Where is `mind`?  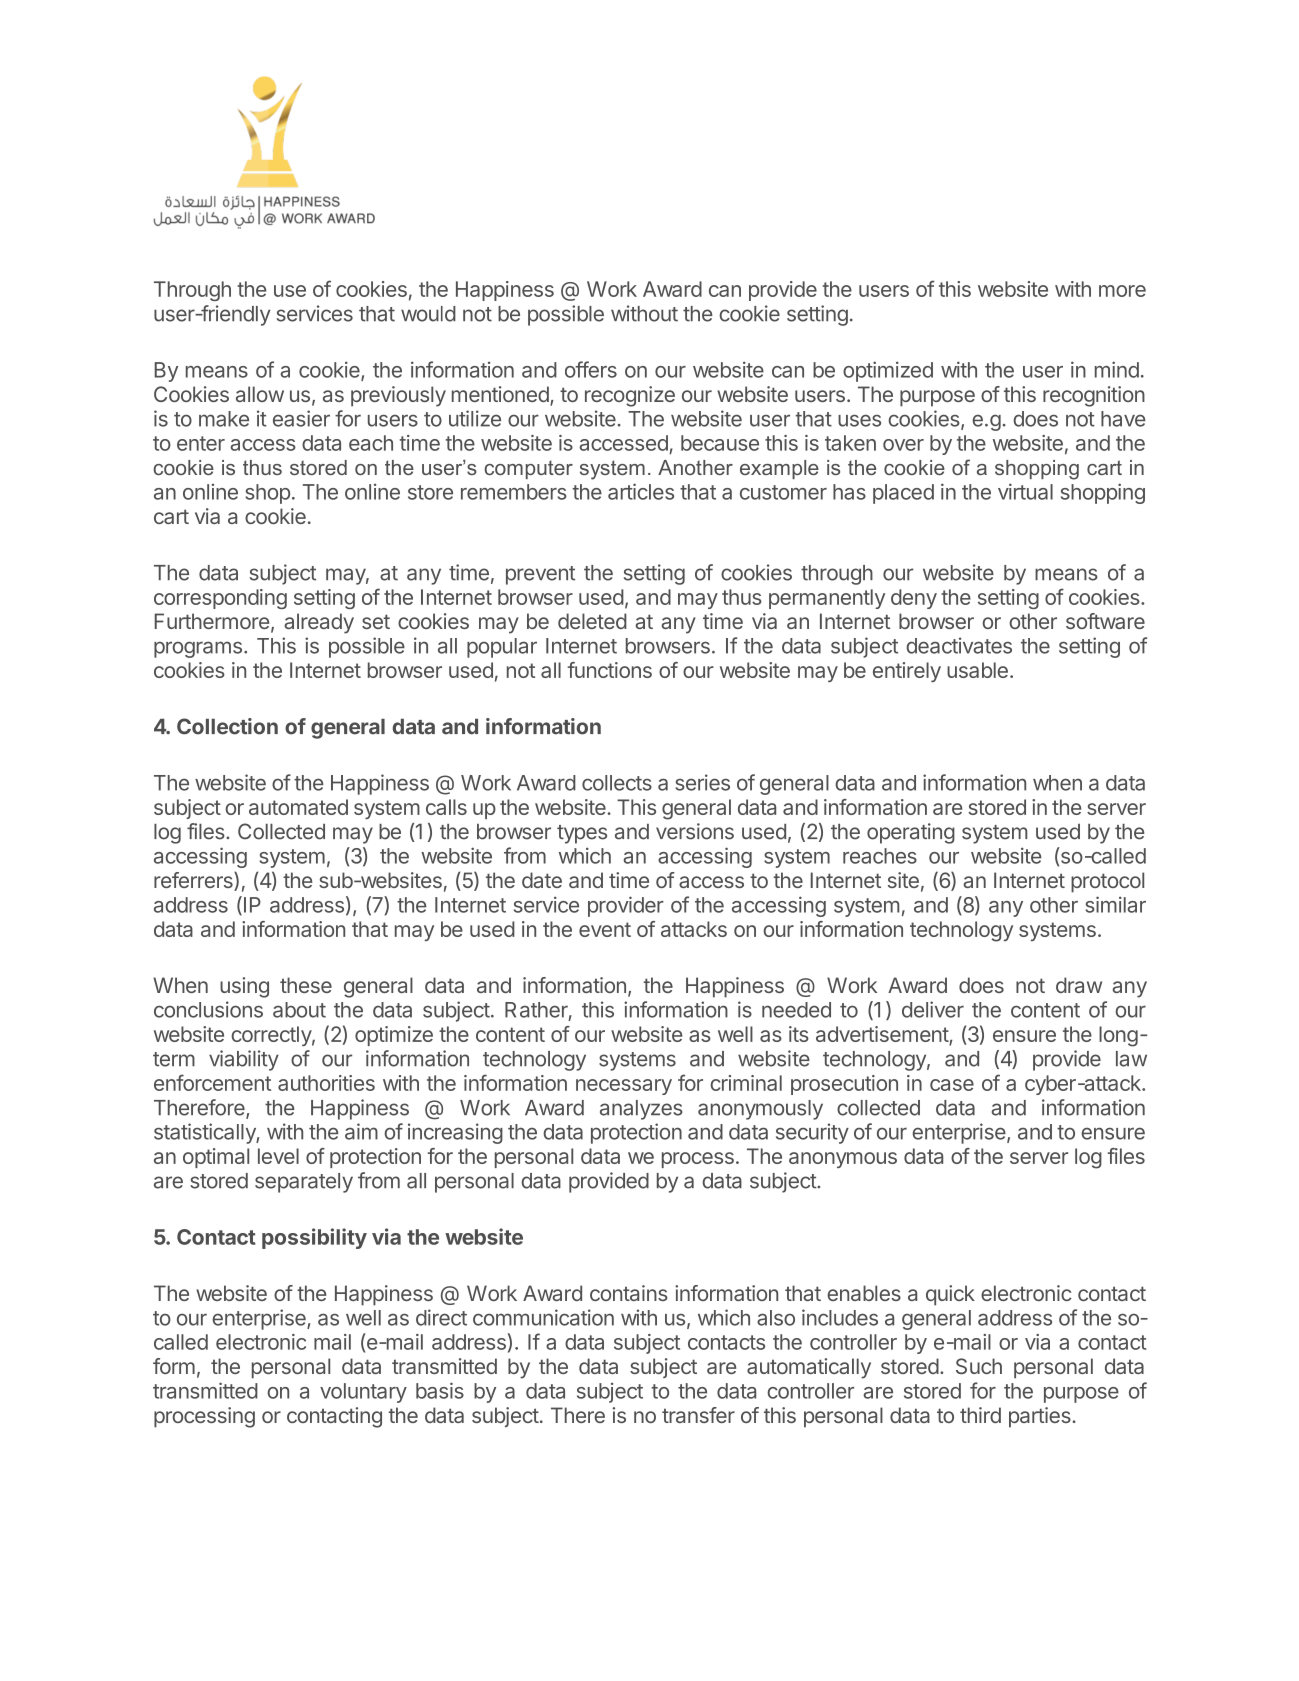 mind is located at coordinates (1117, 369).
